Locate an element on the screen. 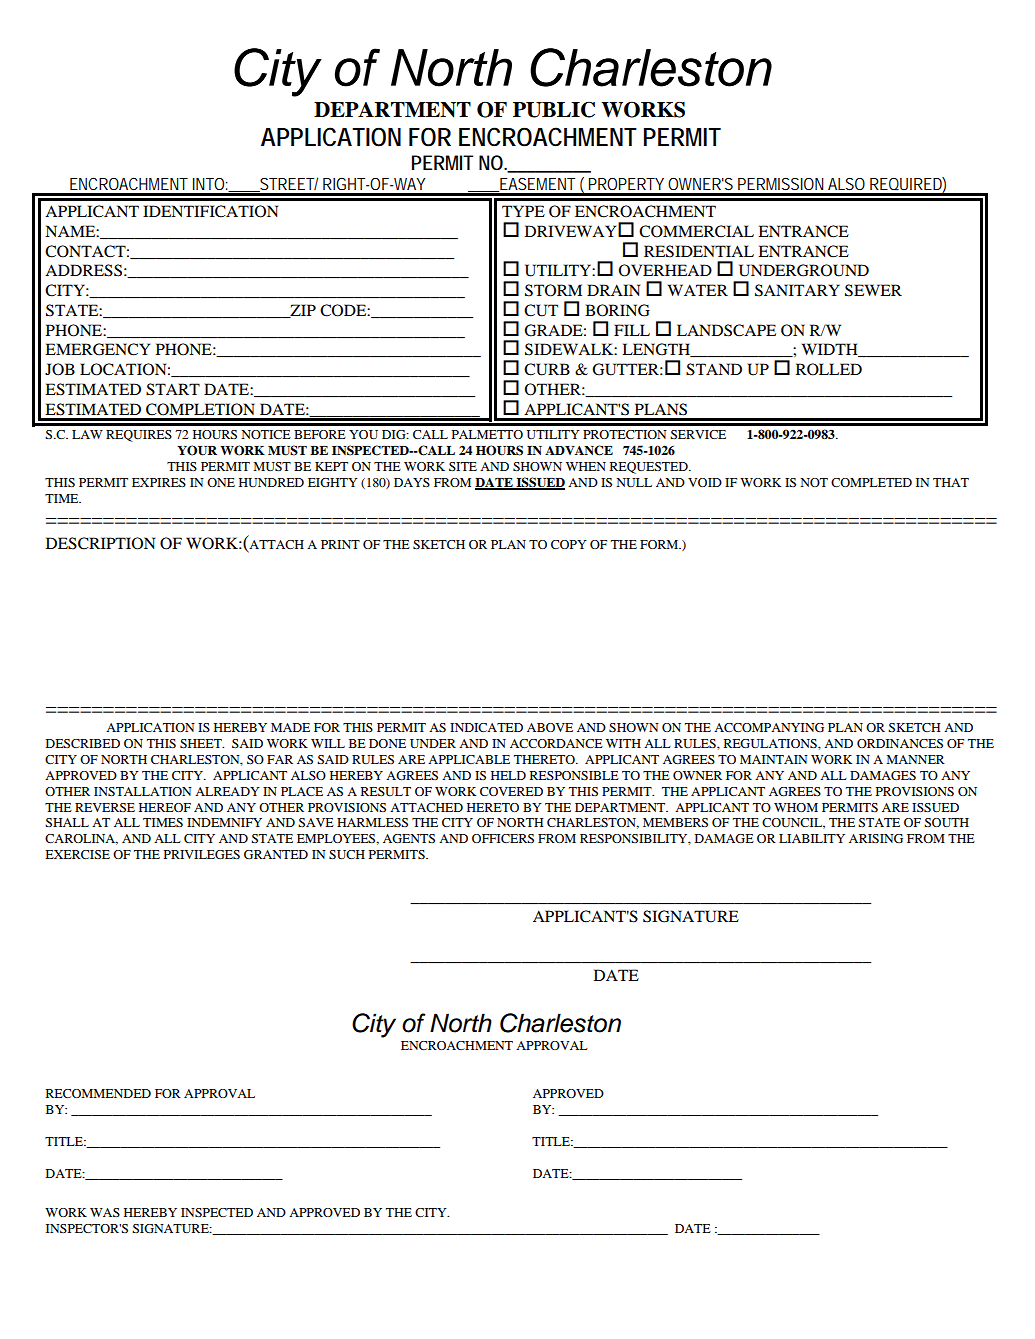 The height and width of the screenshot is (1339, 1035). PRIVILEGES is located at coordinates (202, 854).
